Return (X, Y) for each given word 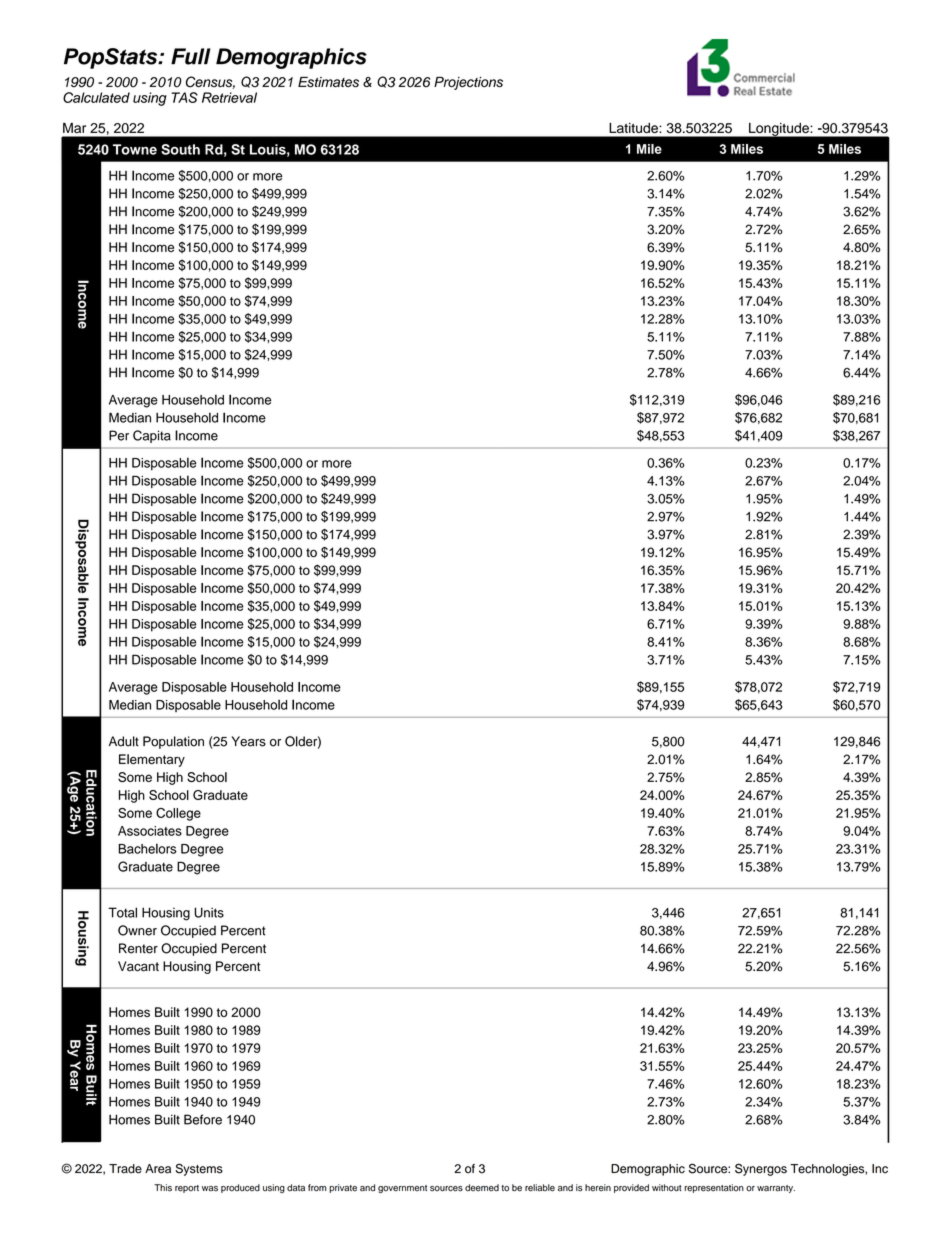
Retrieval (229, 97)
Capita (152, 436)
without (666, 1188)
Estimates (328, 82)
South (180, 149)
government (402, 1189)
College (178, 814)
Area (158, 1169)
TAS (184, 97)
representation (714, 1188)
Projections (468, 83)
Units (209, 912)
